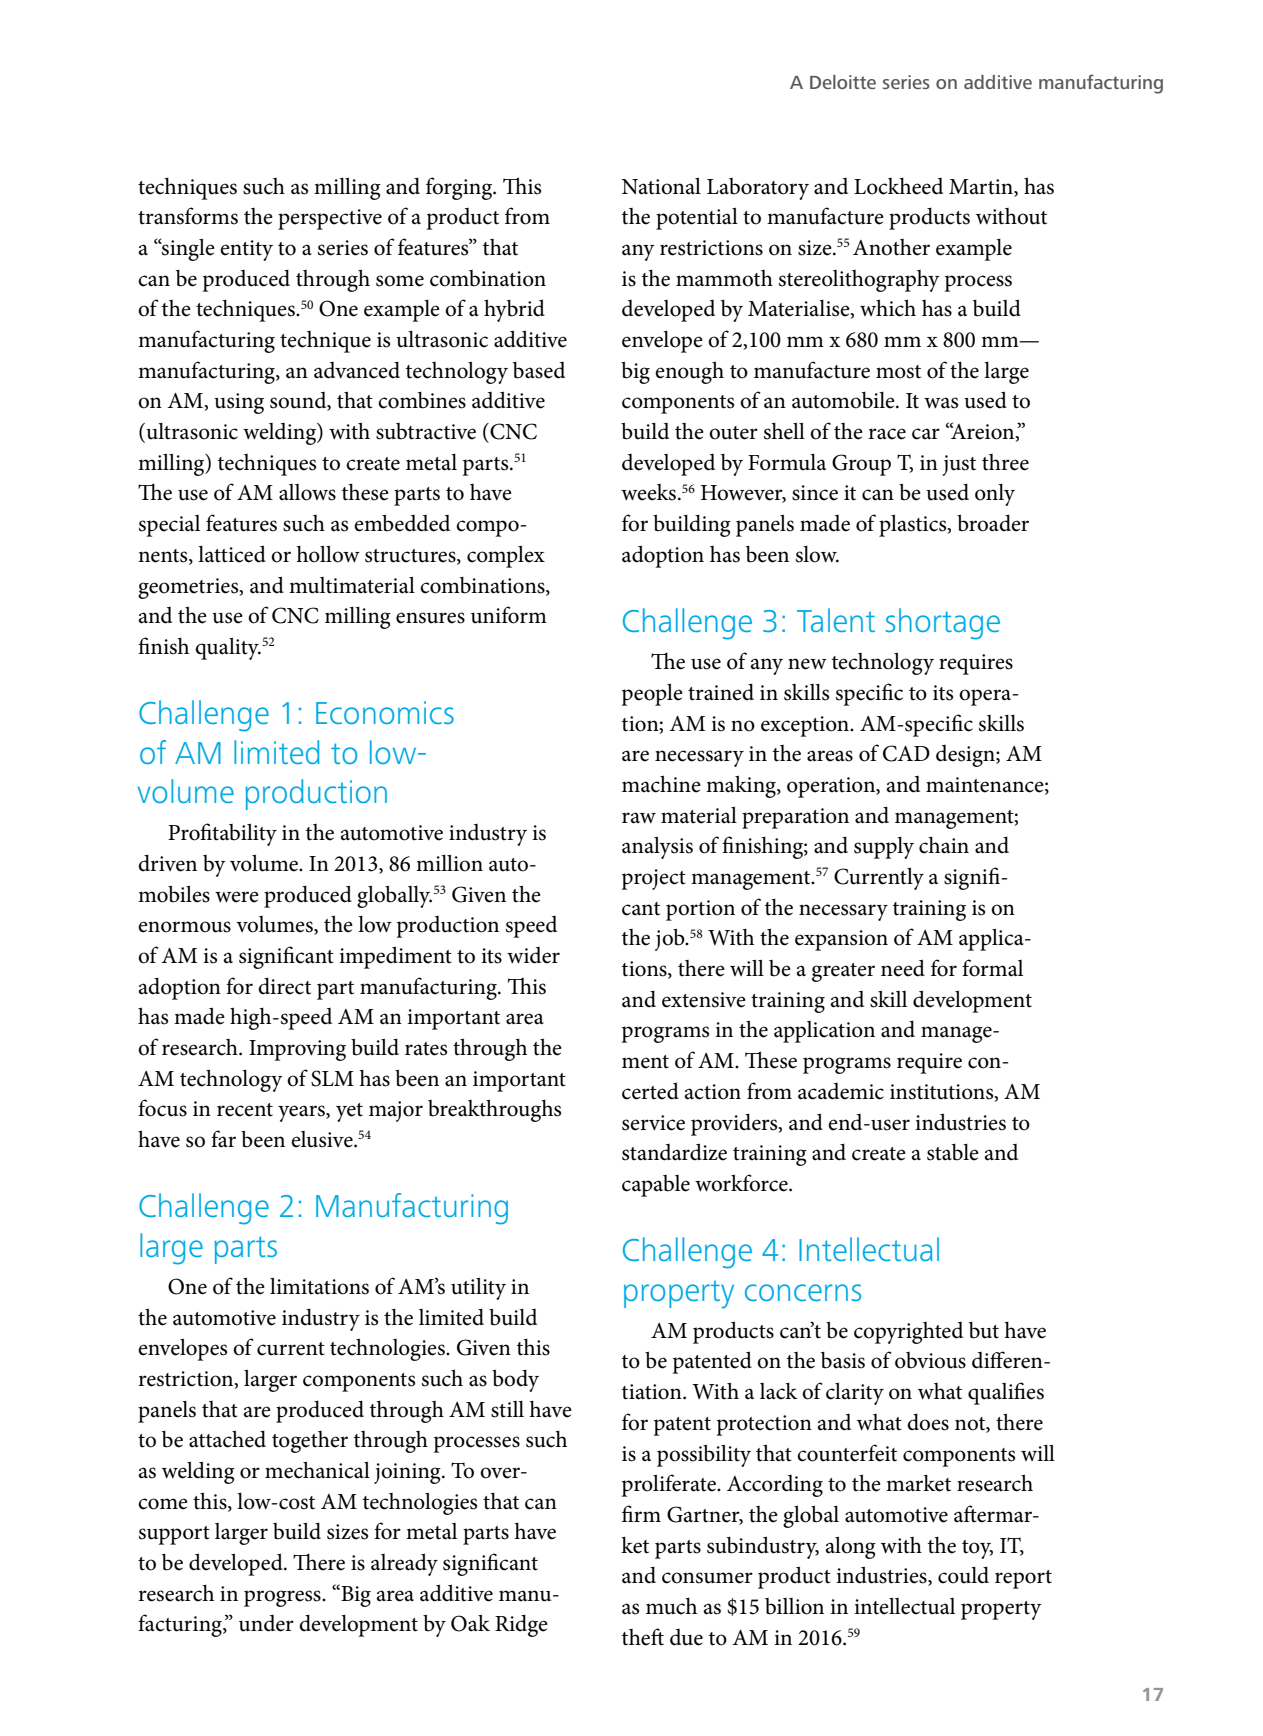  Describe the element at coordinates (898, 186) in the screenshot. I see `Lockheed` at that location.
